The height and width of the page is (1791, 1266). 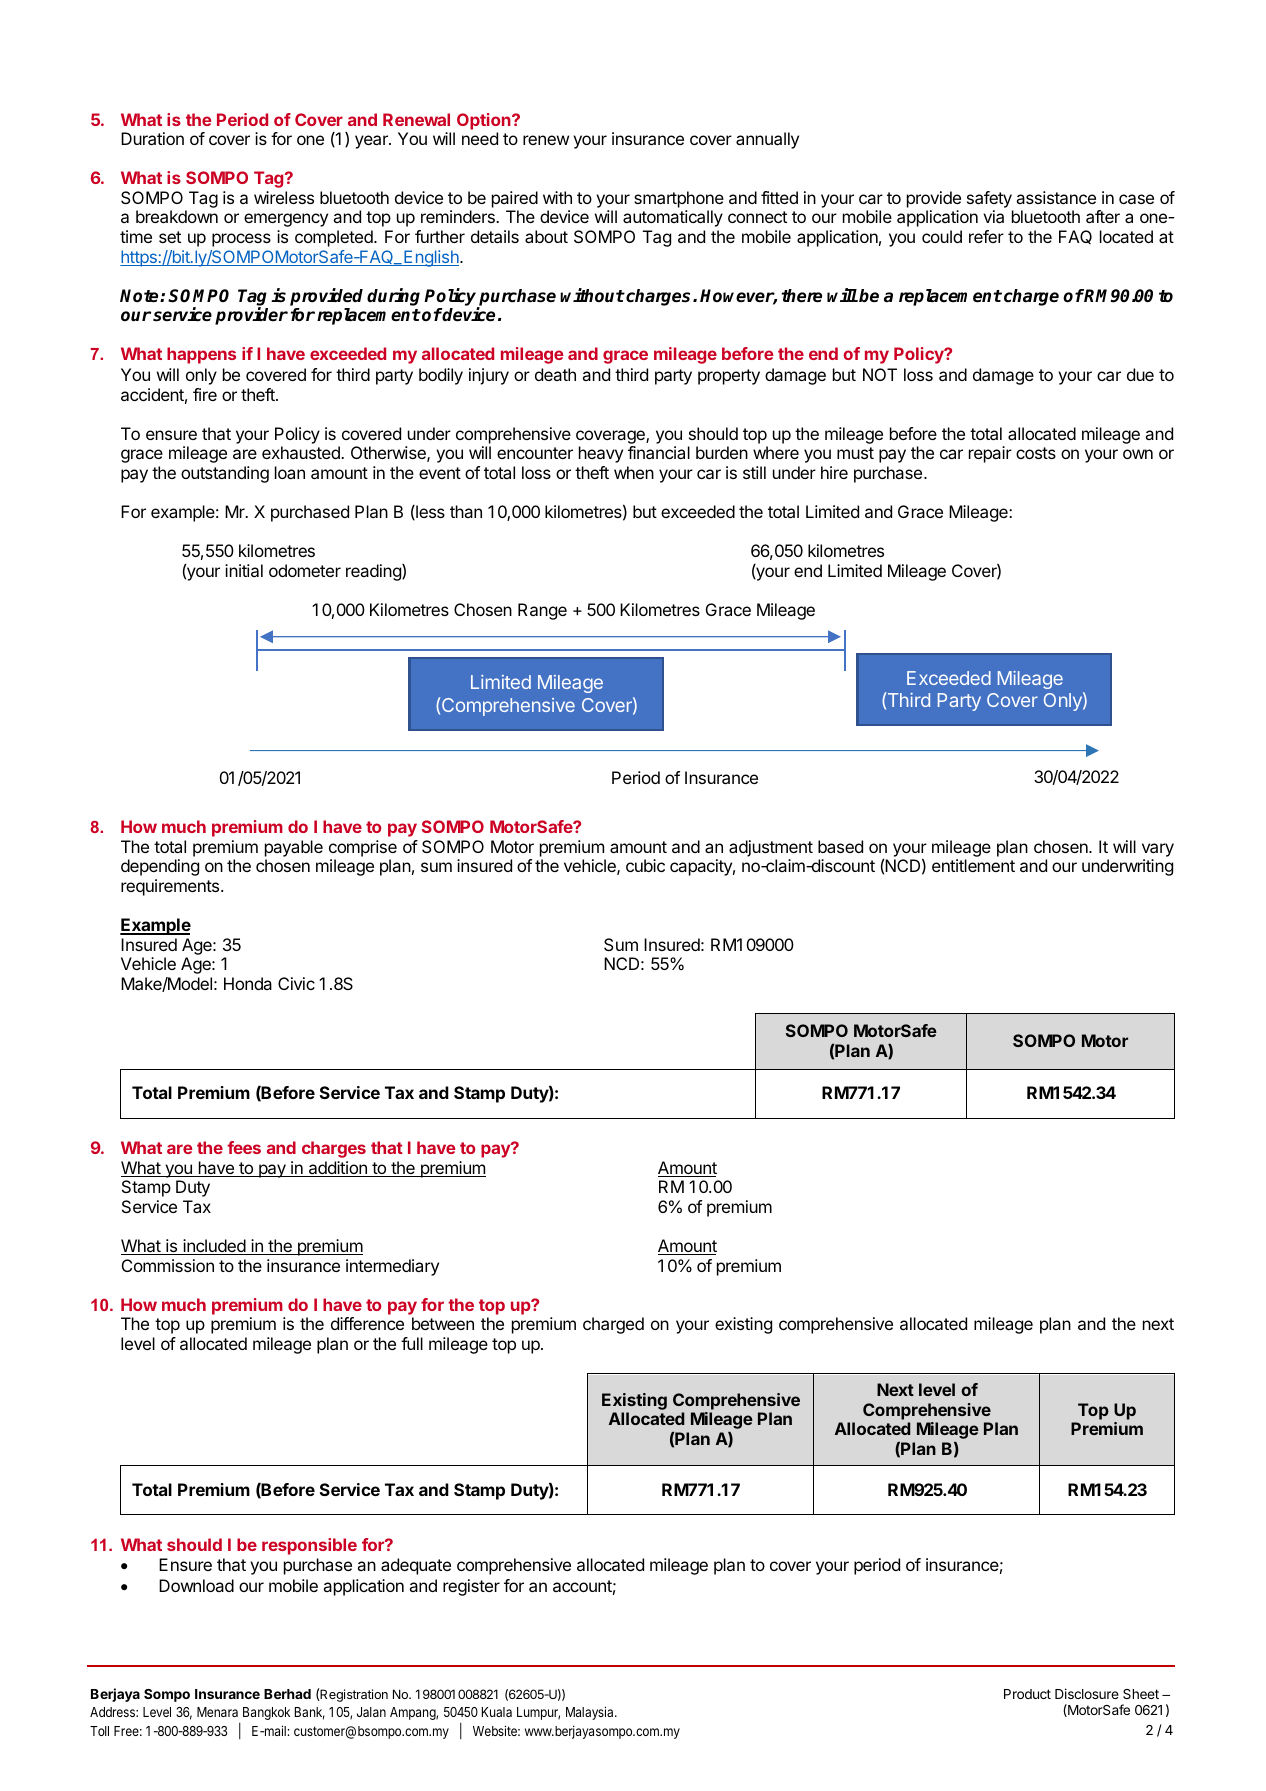 I want to click on Malaysia, so click(x=591, y=1713).
